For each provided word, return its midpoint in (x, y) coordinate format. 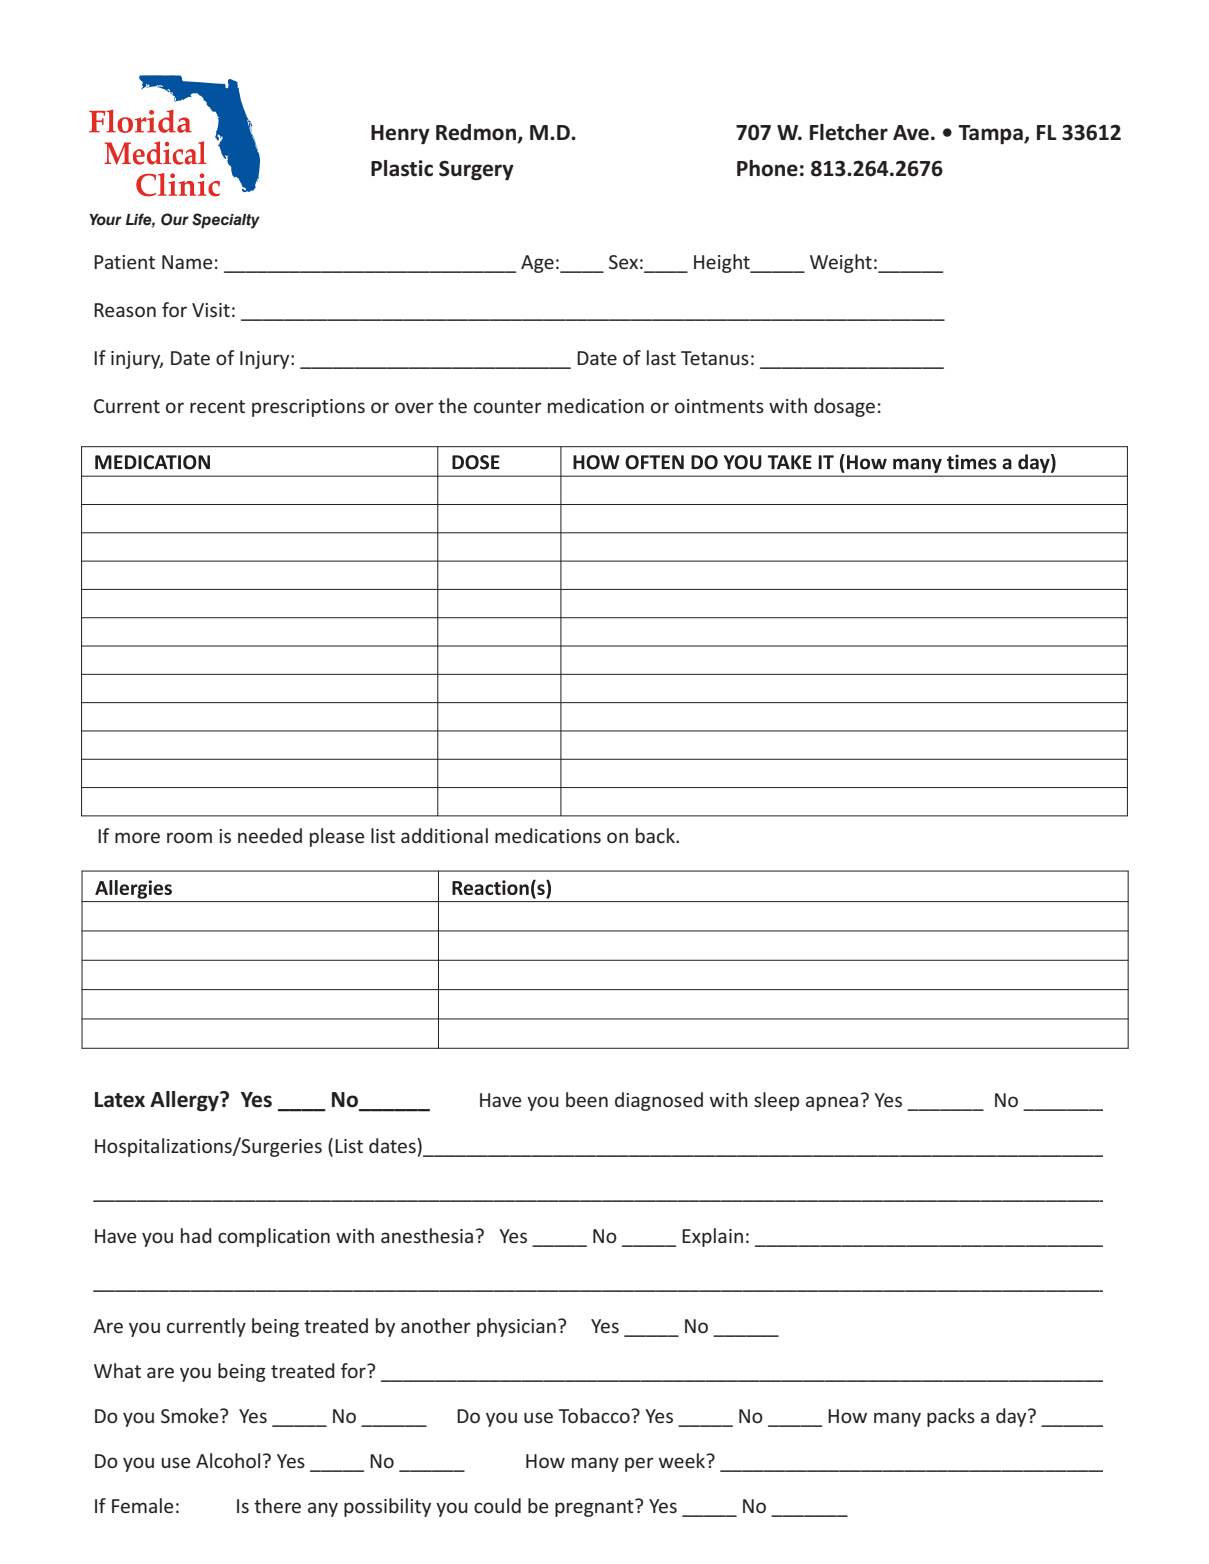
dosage (844, 407)
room (189, 837)
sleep (776, 1101)
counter (508, 406)
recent (217, 406)
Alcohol (228, 1460)
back (656, 835)
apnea (832, 1103)
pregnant (595, 1508)
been (587, 1099)
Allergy (185, 1101)
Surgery (476, 170)
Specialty (226, 221)
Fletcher (849, 132)
